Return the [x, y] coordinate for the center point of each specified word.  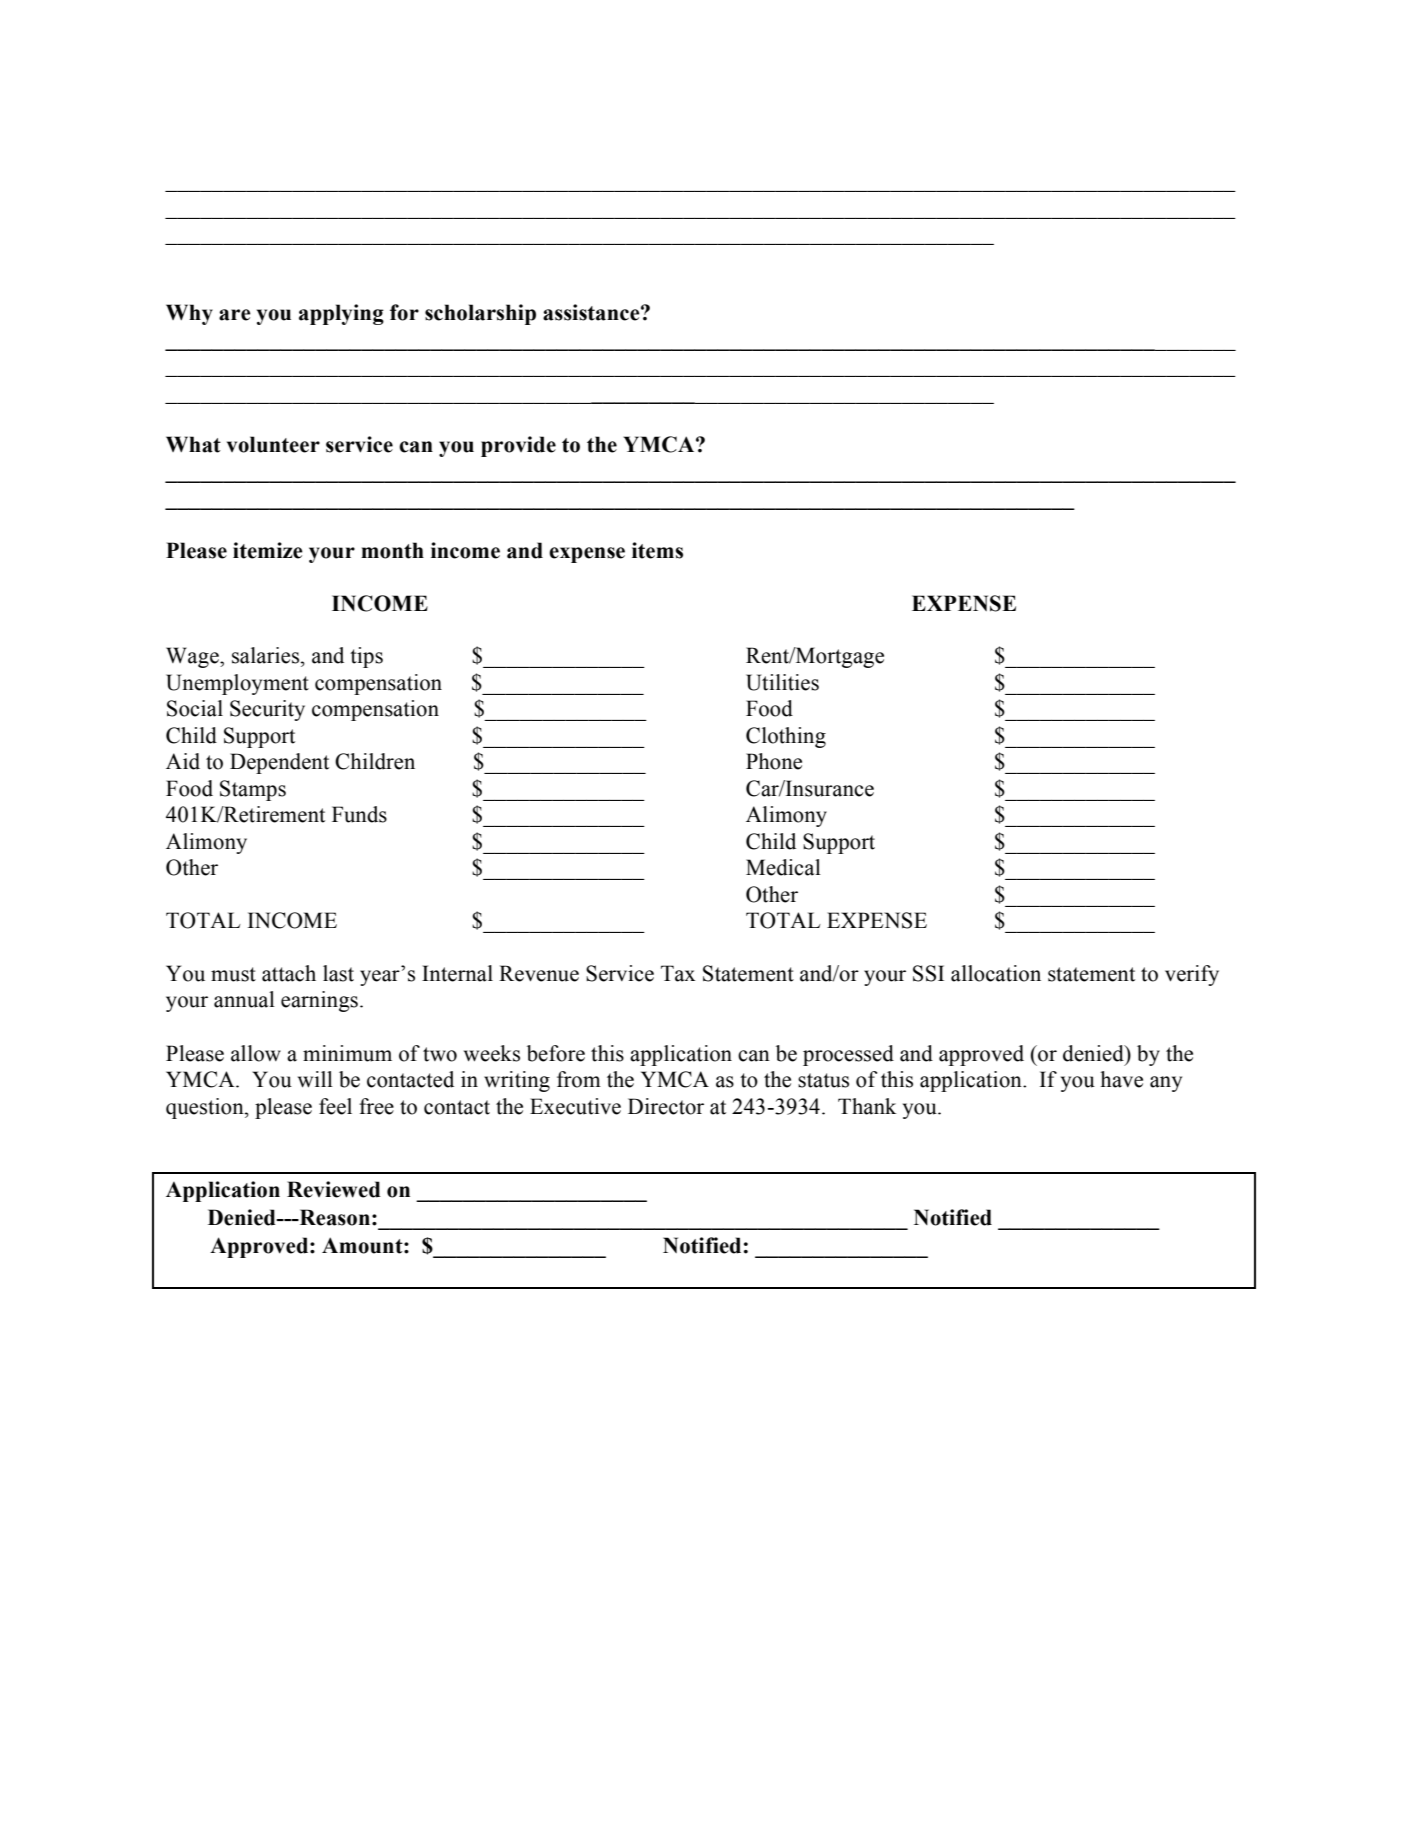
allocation [996, 973]
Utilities [782, 682]
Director [666, 1106]
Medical [783, 867]
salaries [267, 655]
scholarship [480, 314]
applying [341, 314]
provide [518, 446]
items [657, 550]
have [1121, 1079]
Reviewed [334, 1189]
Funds [359, 814]
